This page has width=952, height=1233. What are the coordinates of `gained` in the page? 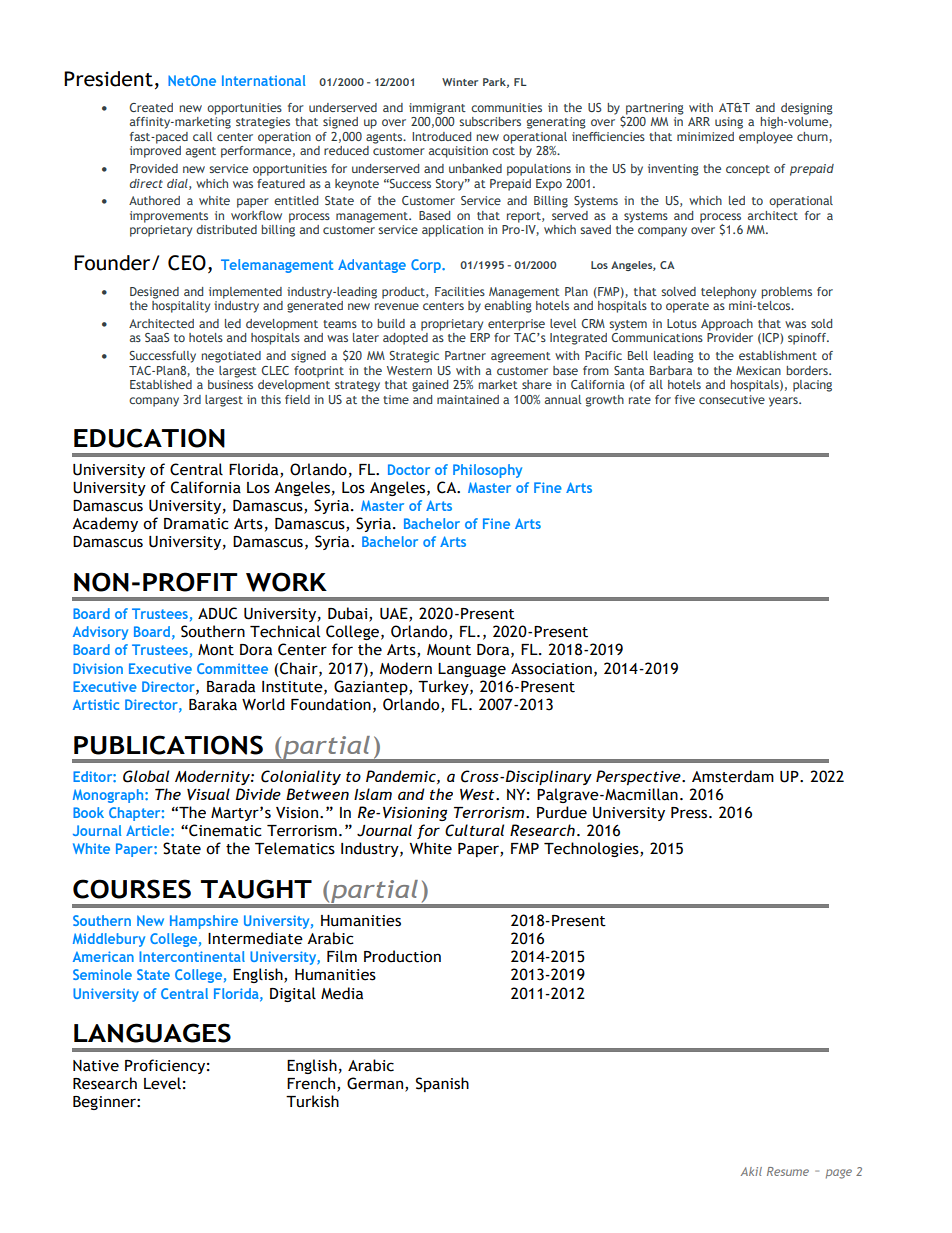 It's located at (430, 386).
